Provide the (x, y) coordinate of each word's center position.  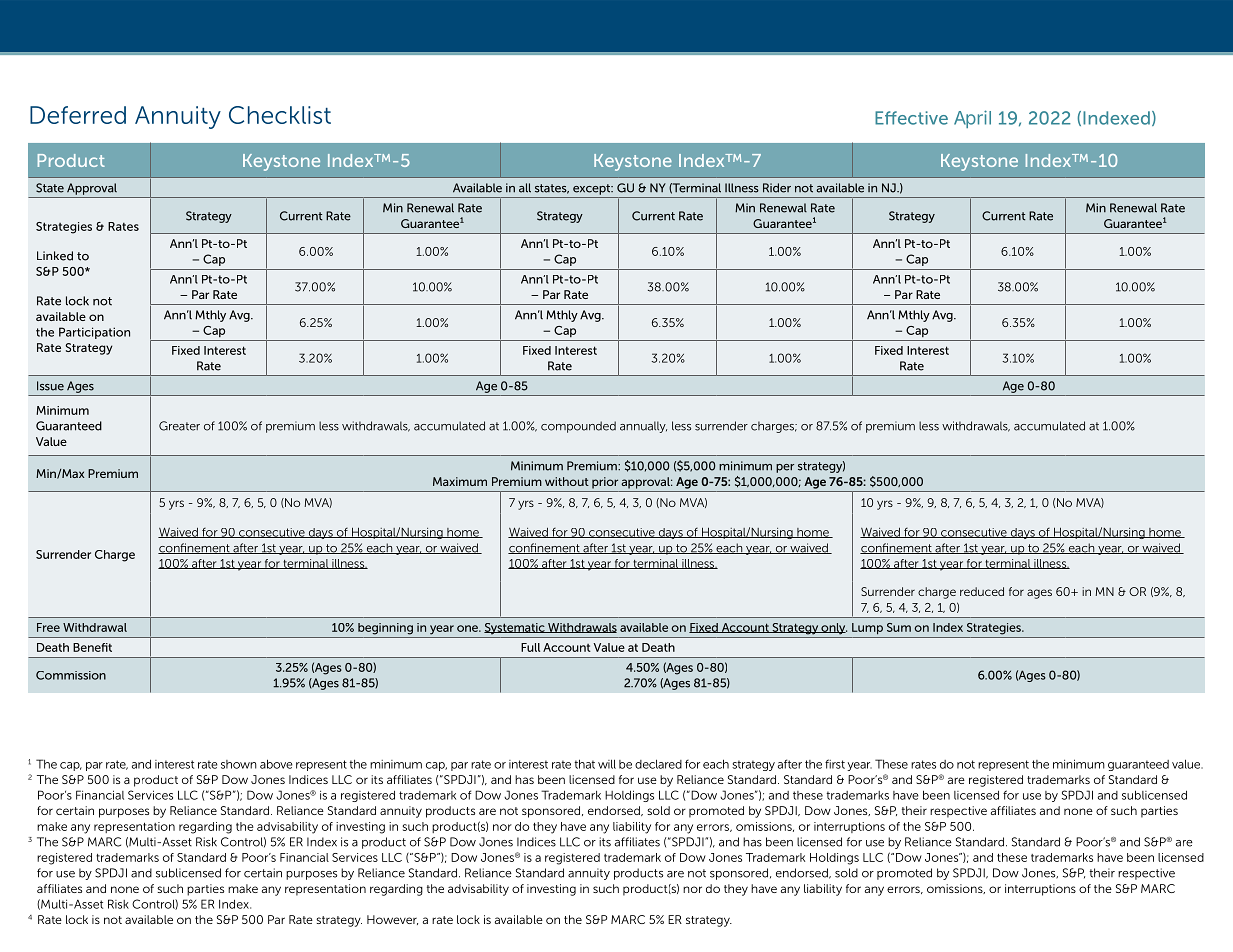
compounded (578, 427)
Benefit (92, 647)
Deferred (78, 115)
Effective (911, 118)
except (593, 189)
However (392, 920)
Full (530, 647)
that (584, 764)
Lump (867, 629)
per (785, 468)
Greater (179, 426)
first (835, 764)
